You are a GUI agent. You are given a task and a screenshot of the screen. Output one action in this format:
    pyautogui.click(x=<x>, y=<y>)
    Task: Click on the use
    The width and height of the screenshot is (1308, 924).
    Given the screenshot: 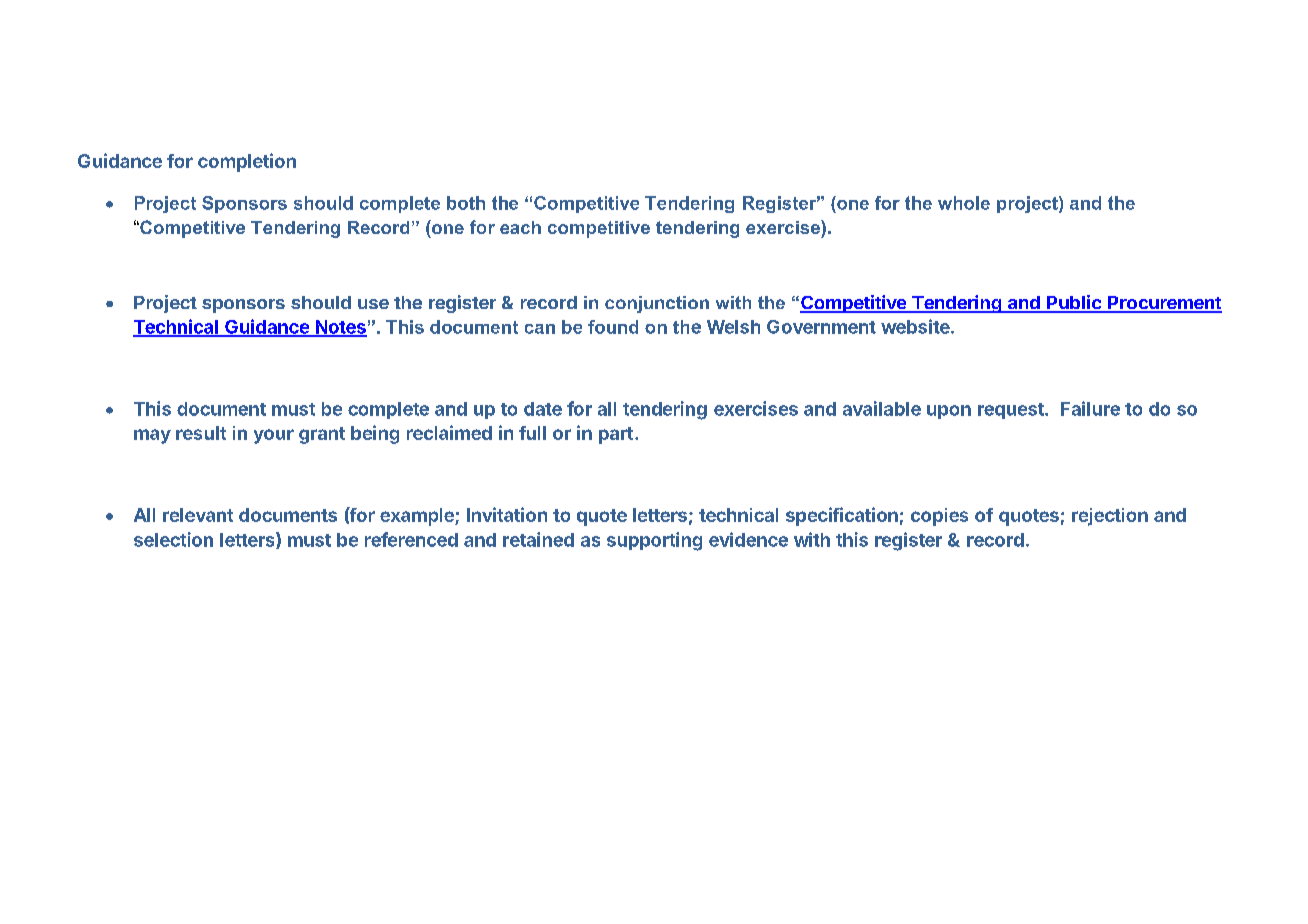 What is the action you would take?
    pyautogui.click(x=373, y=304)
